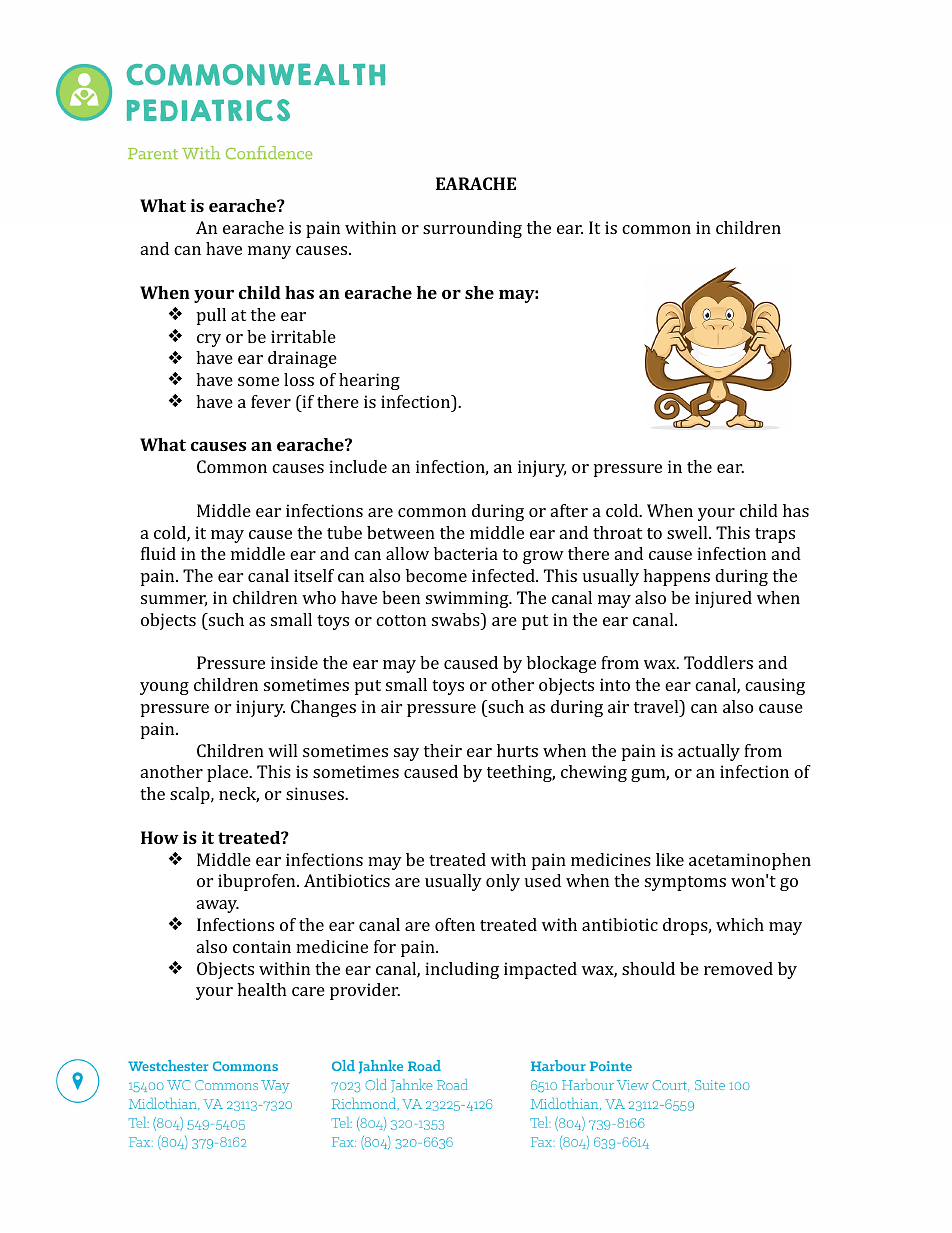 This document has height=1233, width=952. What do you see at coordinates (401, 532) in the document?
I see `between` at bounding box center [401, 532].
